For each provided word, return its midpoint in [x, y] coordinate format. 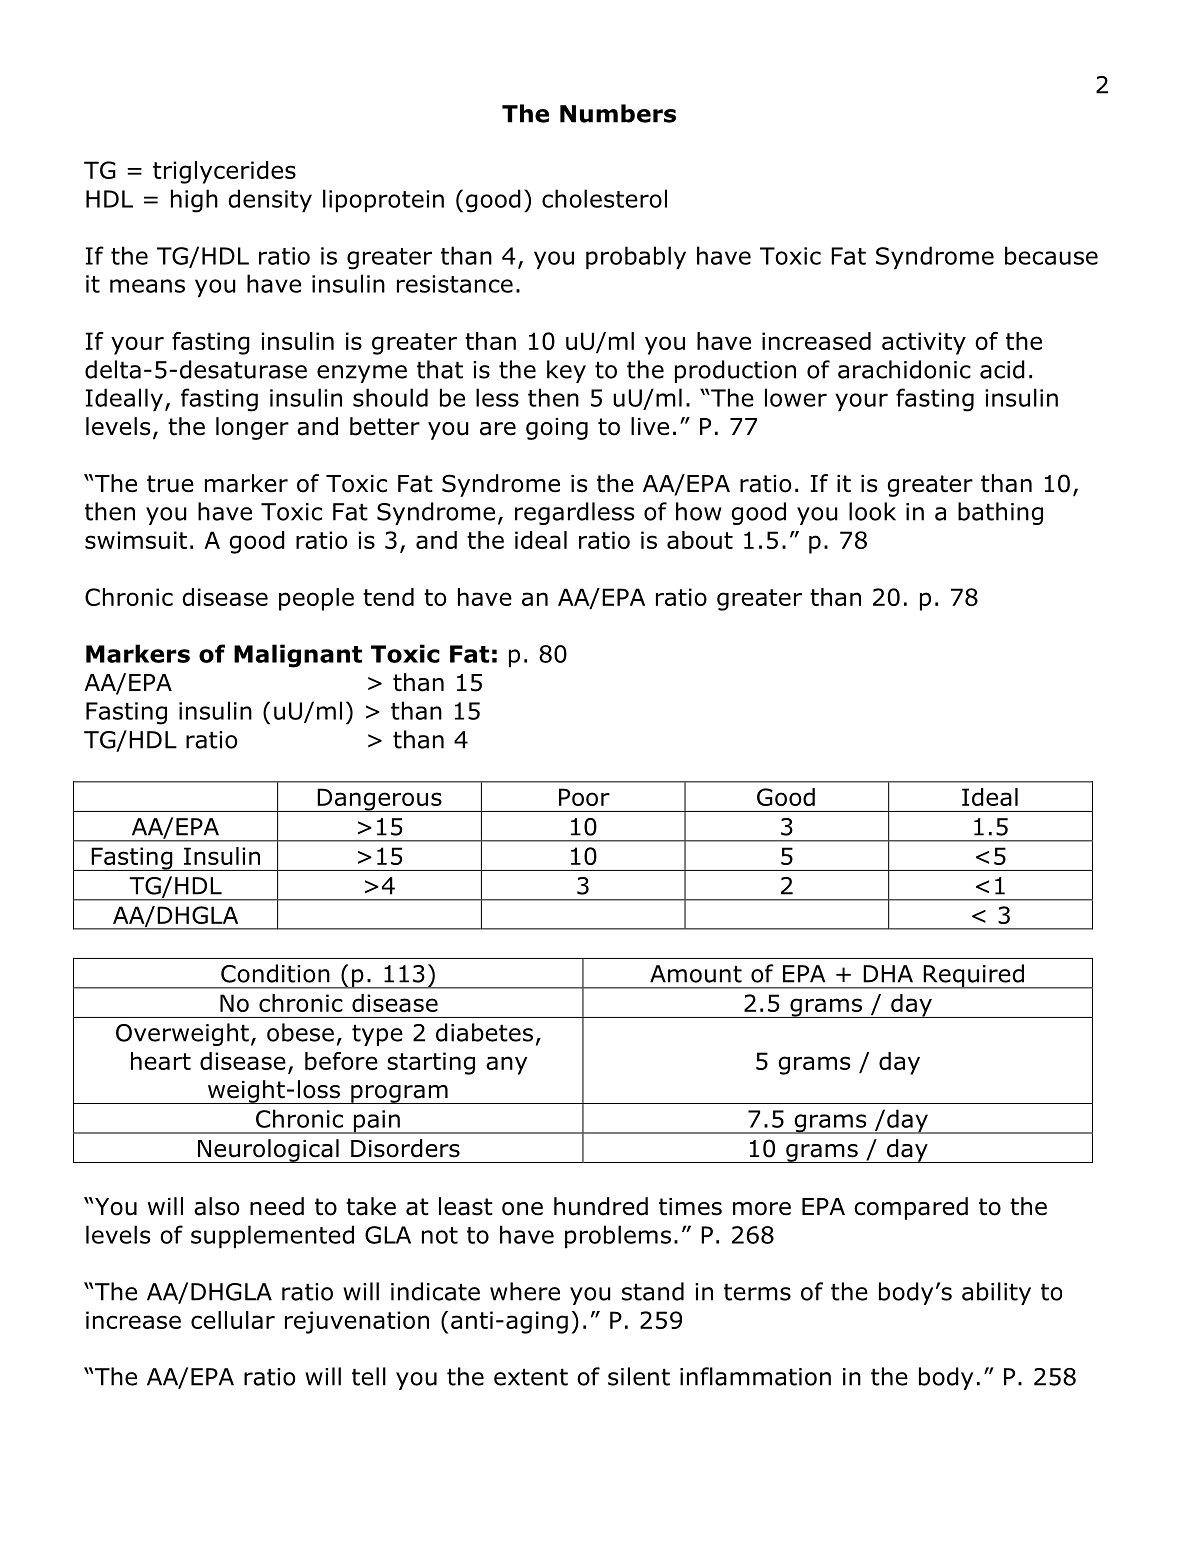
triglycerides [224, 172]
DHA [888, 974]
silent [639, 1376]
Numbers [618, 113]
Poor [584, 797]
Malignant [298, 656]
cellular [233, 1320]
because [1051, 255]
